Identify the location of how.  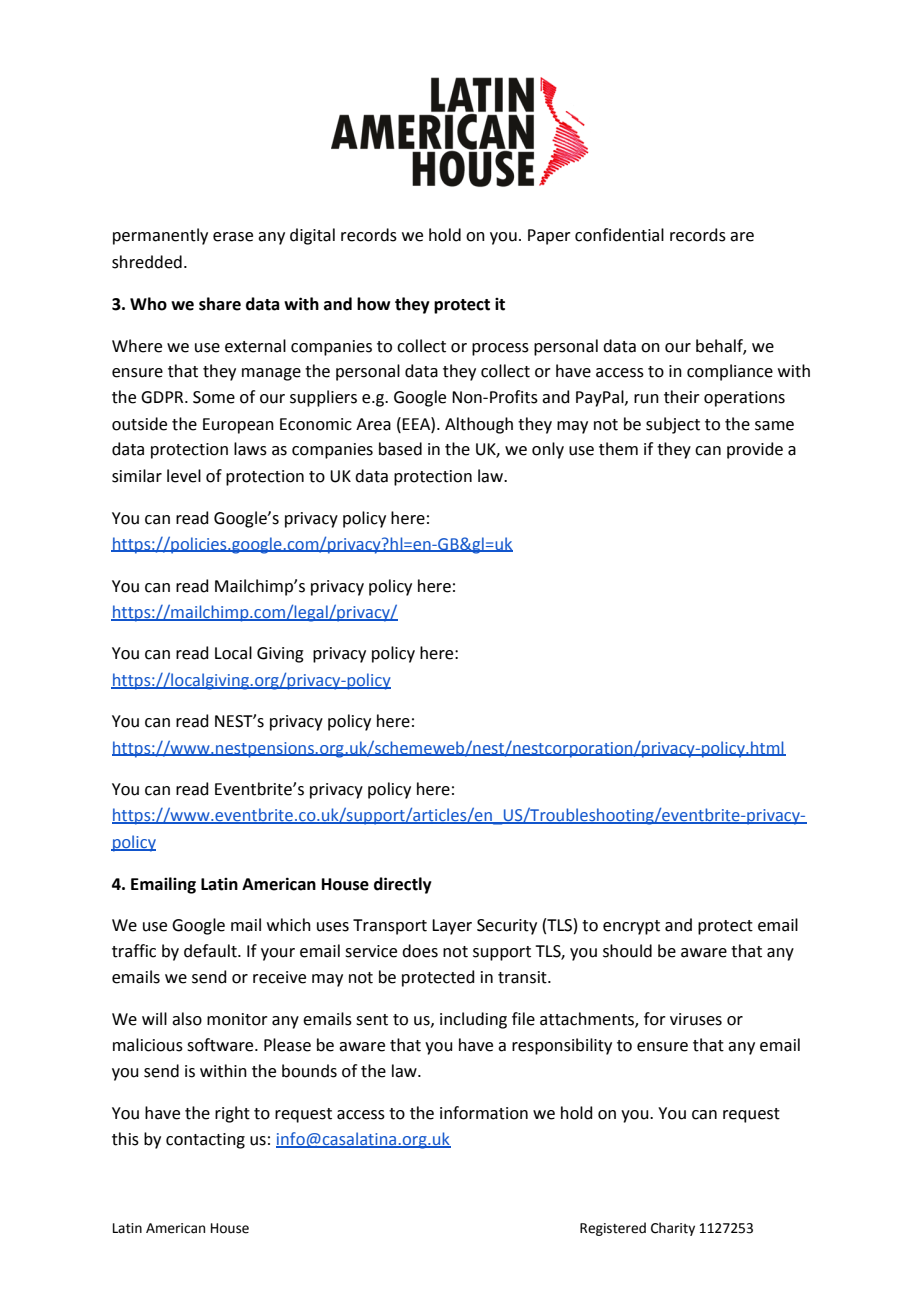
(373, 304).
